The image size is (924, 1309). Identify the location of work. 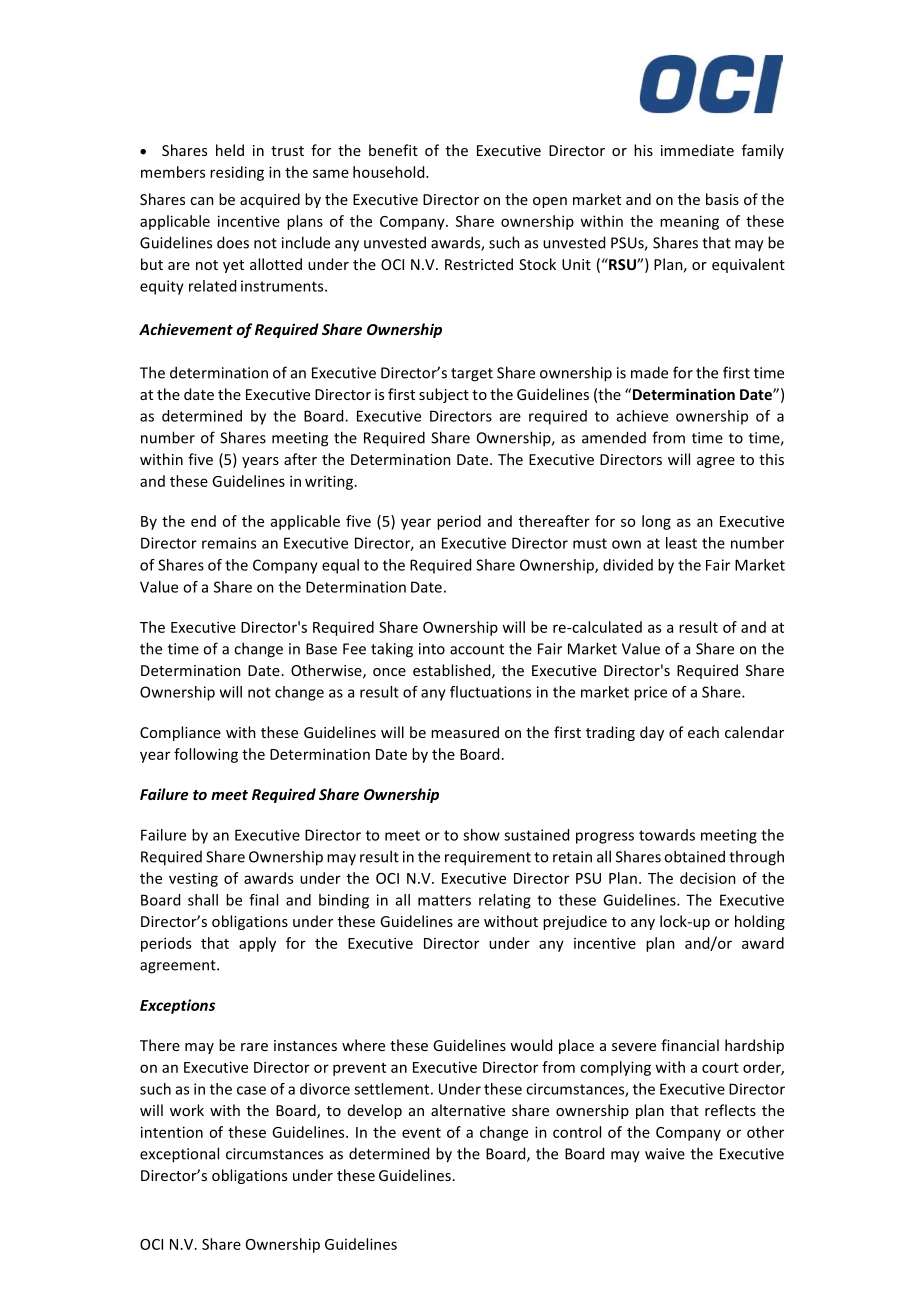
(187, 1110).
